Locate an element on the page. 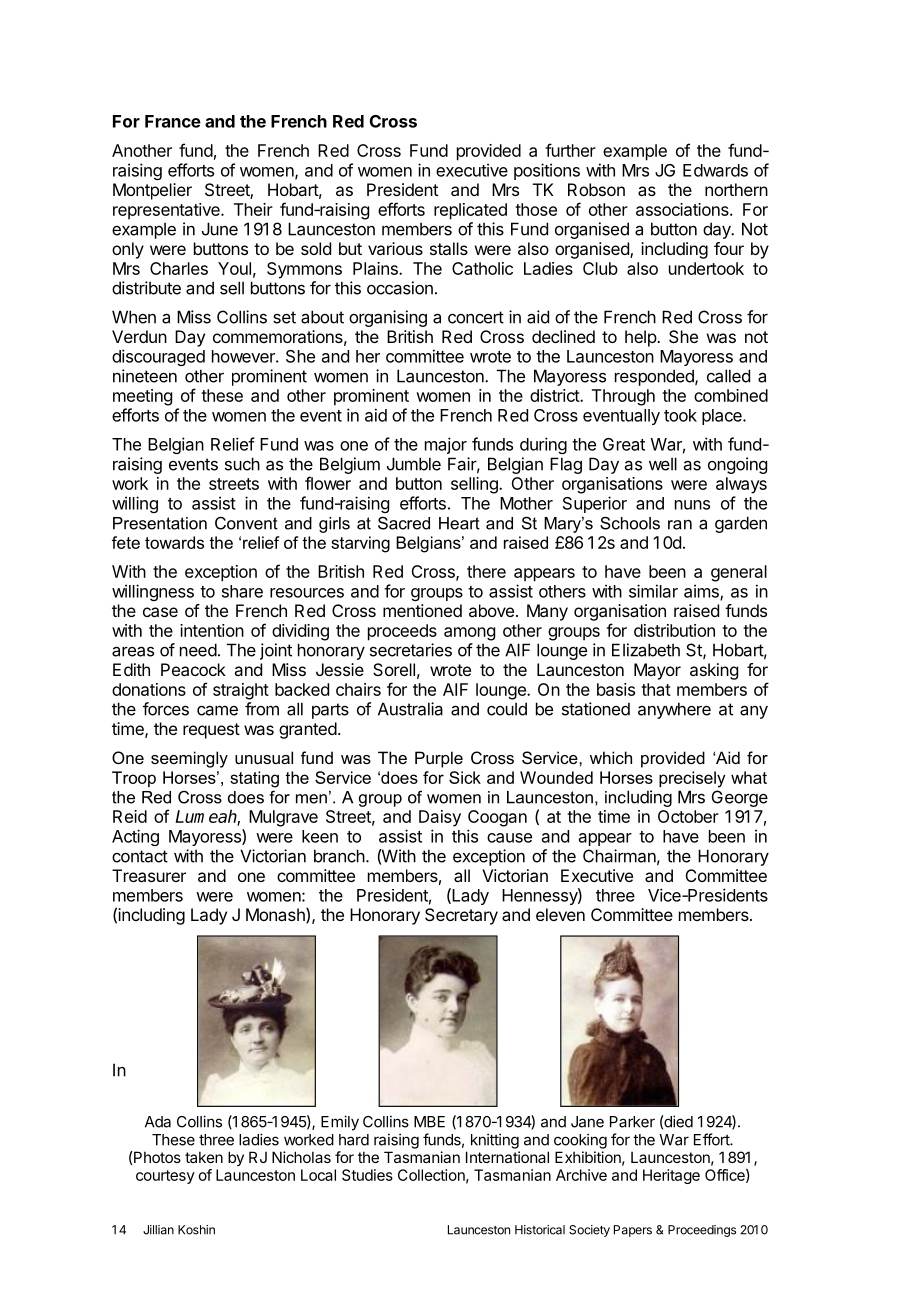  courtesy is located at coordinates (165, 1177).
